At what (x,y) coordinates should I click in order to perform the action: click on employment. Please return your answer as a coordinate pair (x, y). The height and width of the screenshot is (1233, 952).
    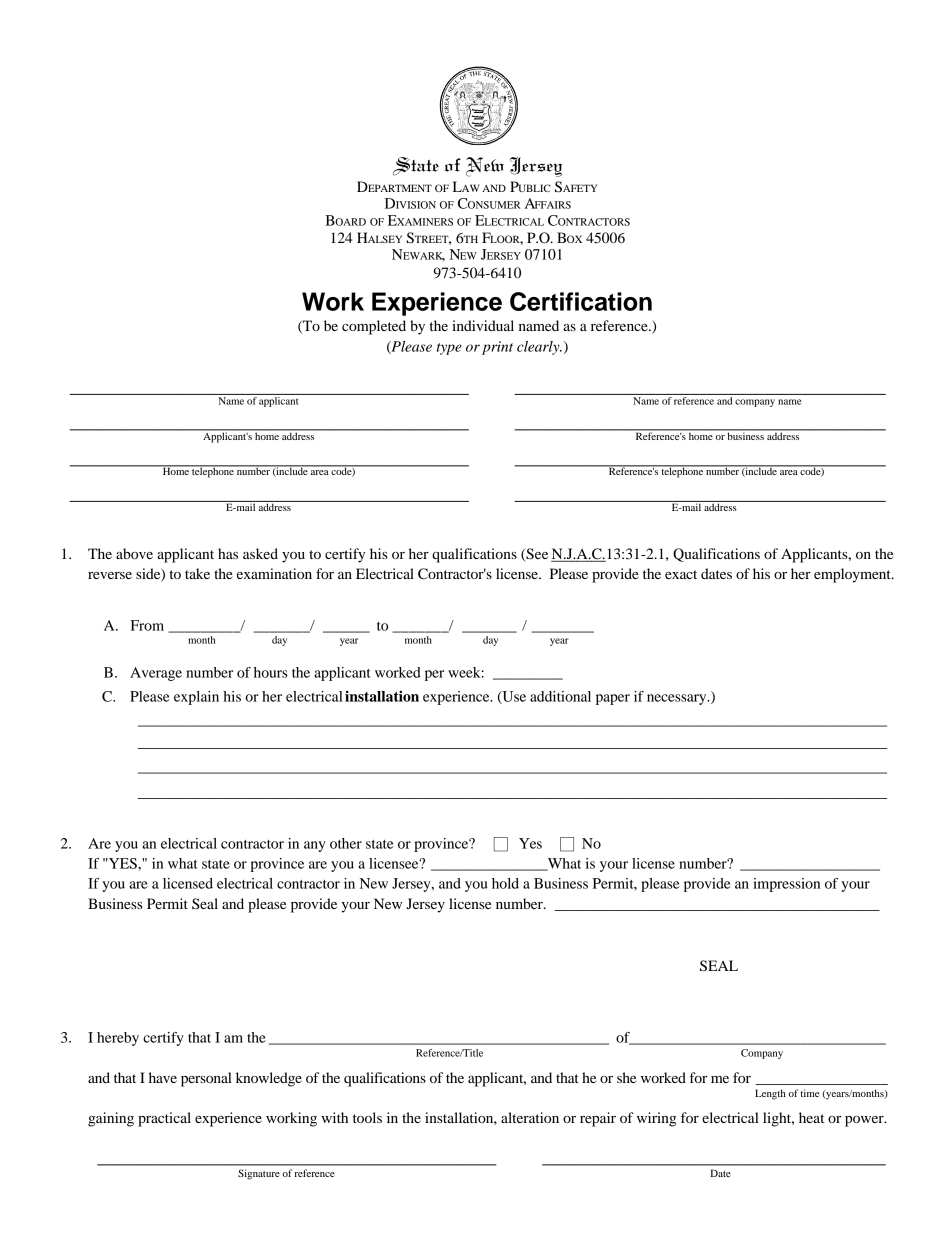
    Looking at the image, I should click on (853, 575).
